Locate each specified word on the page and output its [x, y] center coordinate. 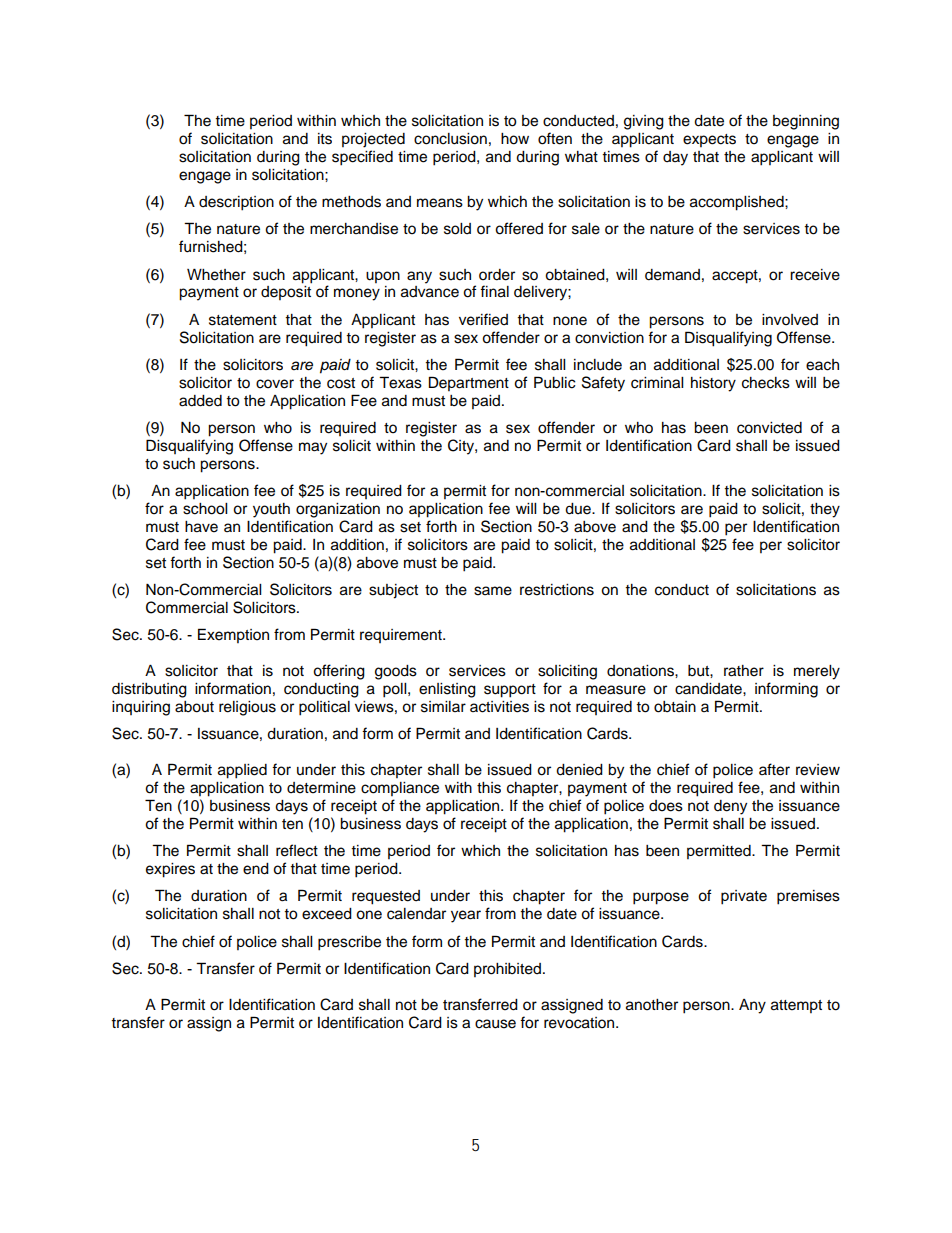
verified [483, 319]
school [205, 509]
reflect [297, 850]
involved [790, 320]
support [510, 691]
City [462, 447]
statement [243, 320]
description [236, 203]
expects [709, 140]
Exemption [233, 635]
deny [730, 807]
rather [744, 671]
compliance [400, 789]
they [825, 510]
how [515, 139]
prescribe [349, 943]
